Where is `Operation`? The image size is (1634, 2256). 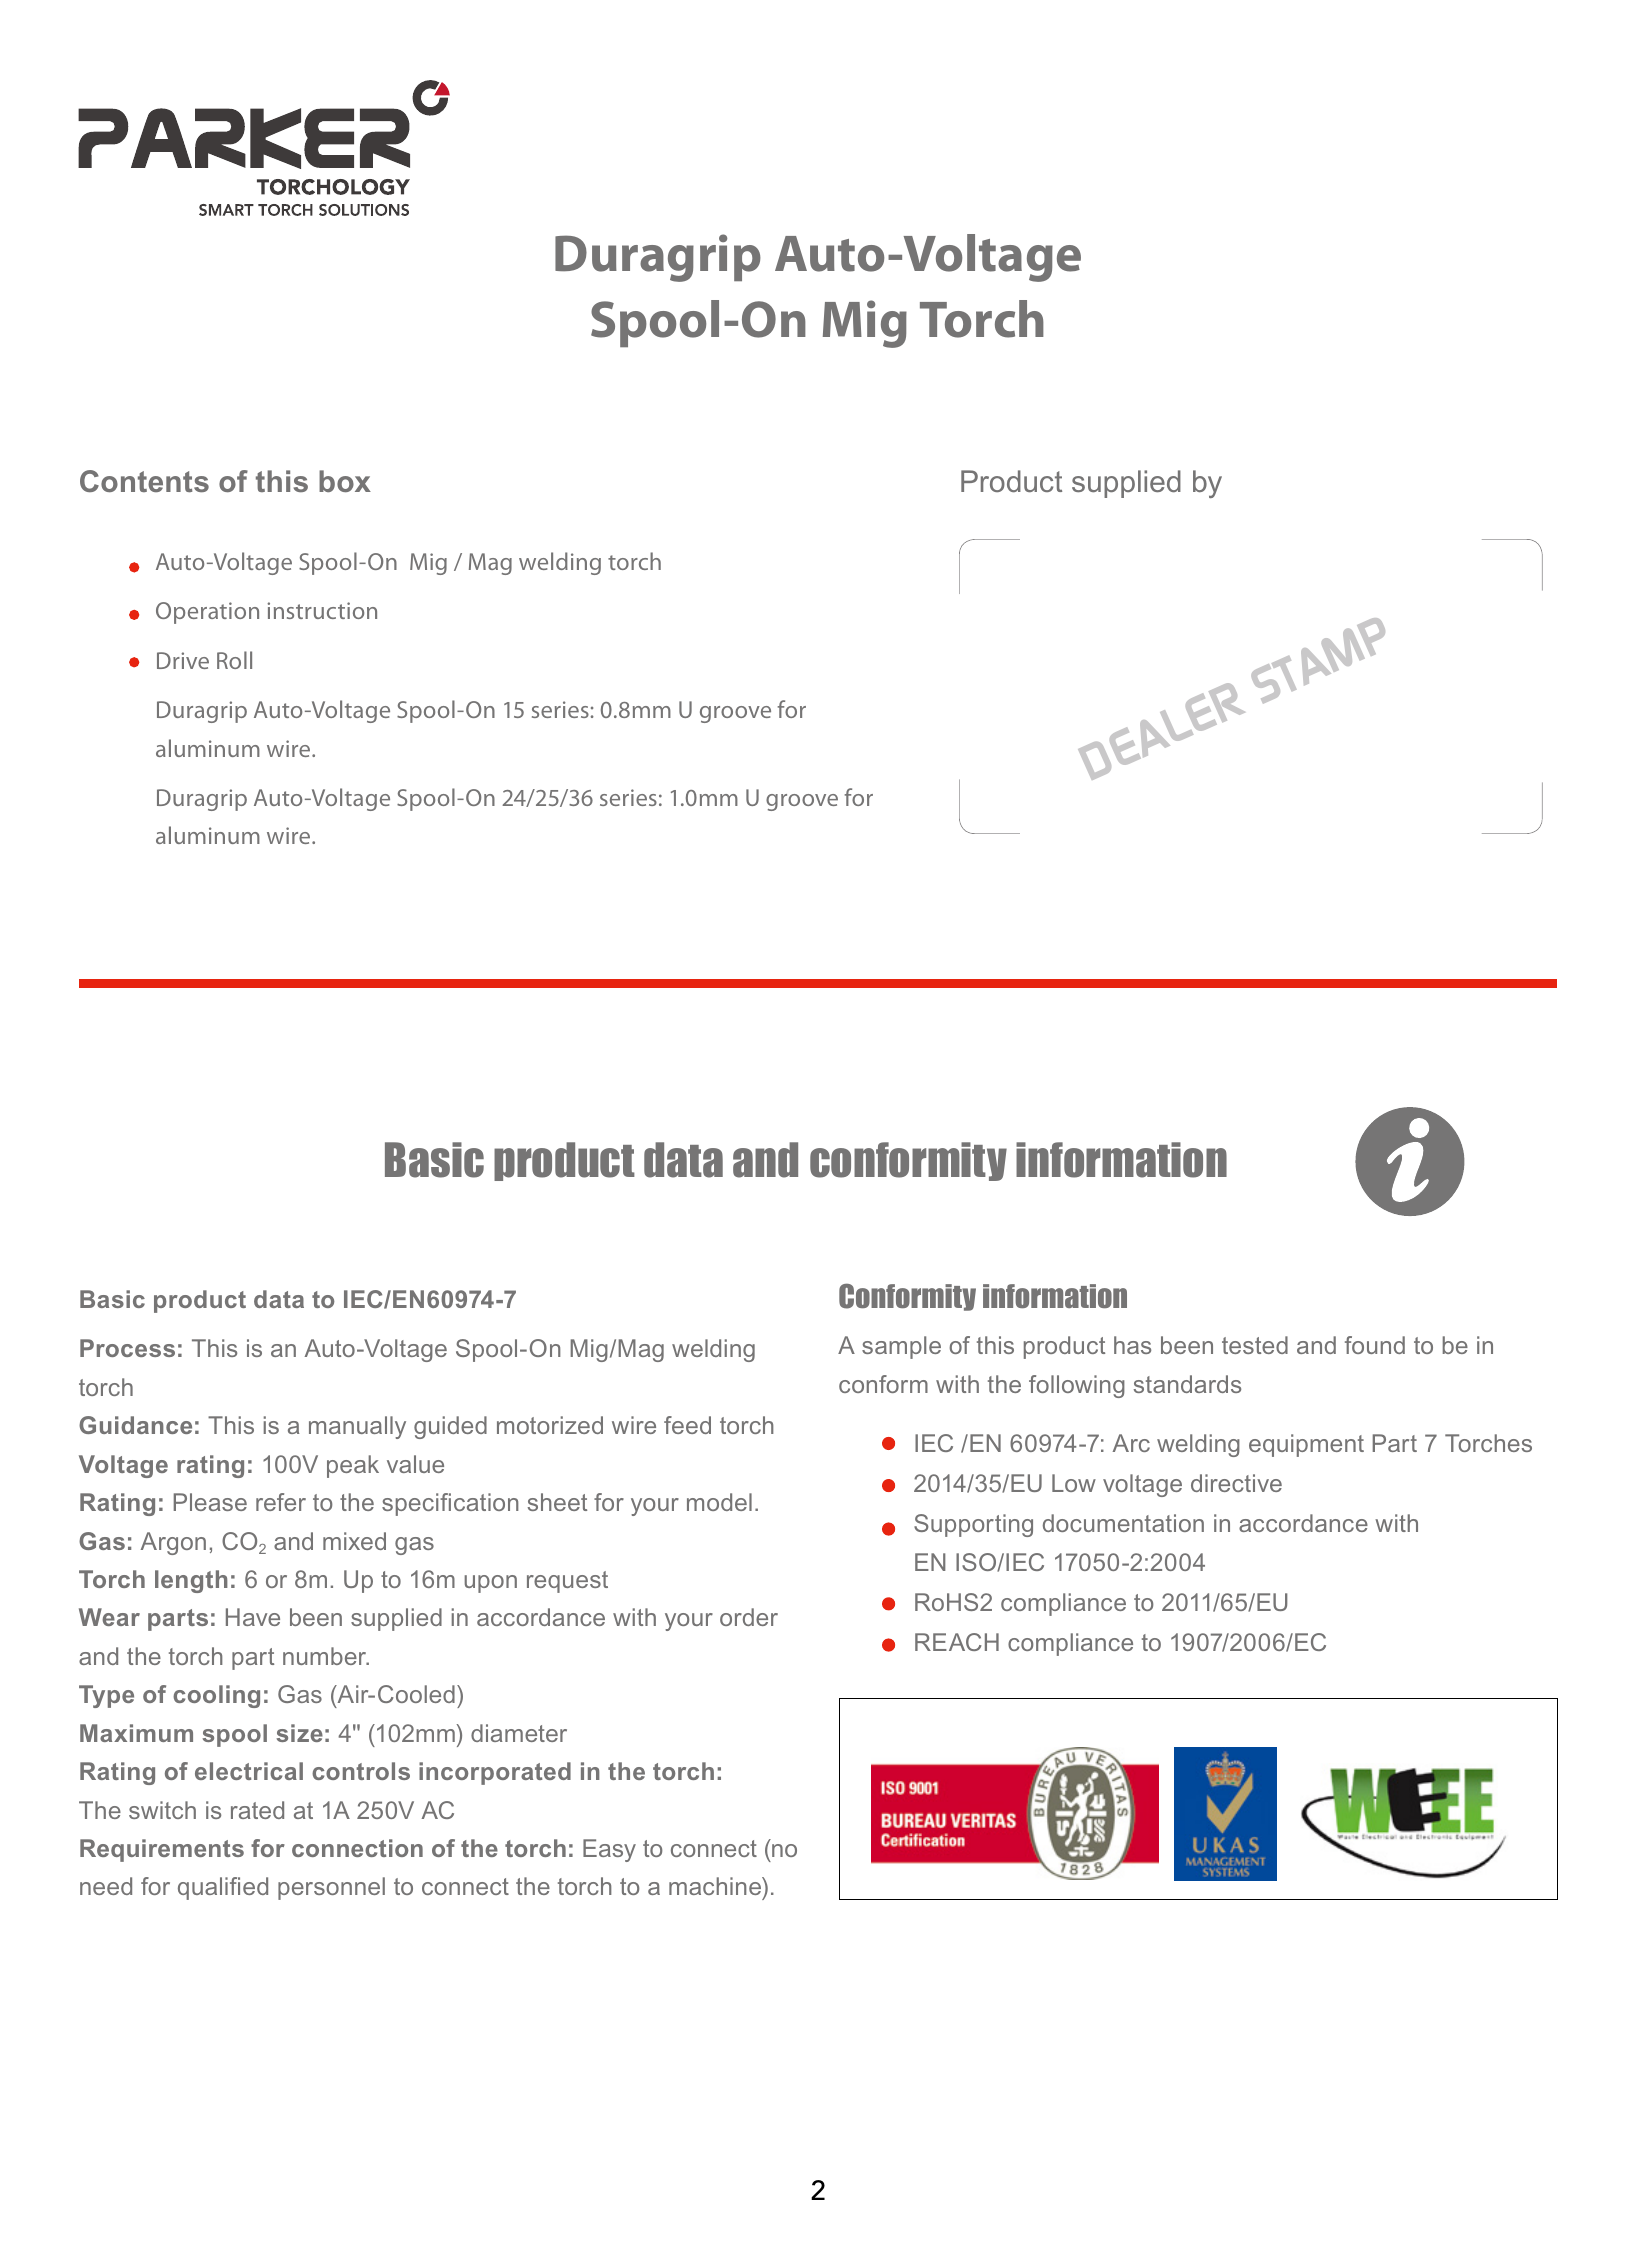 Operation is located at coordinates (207, 613).
